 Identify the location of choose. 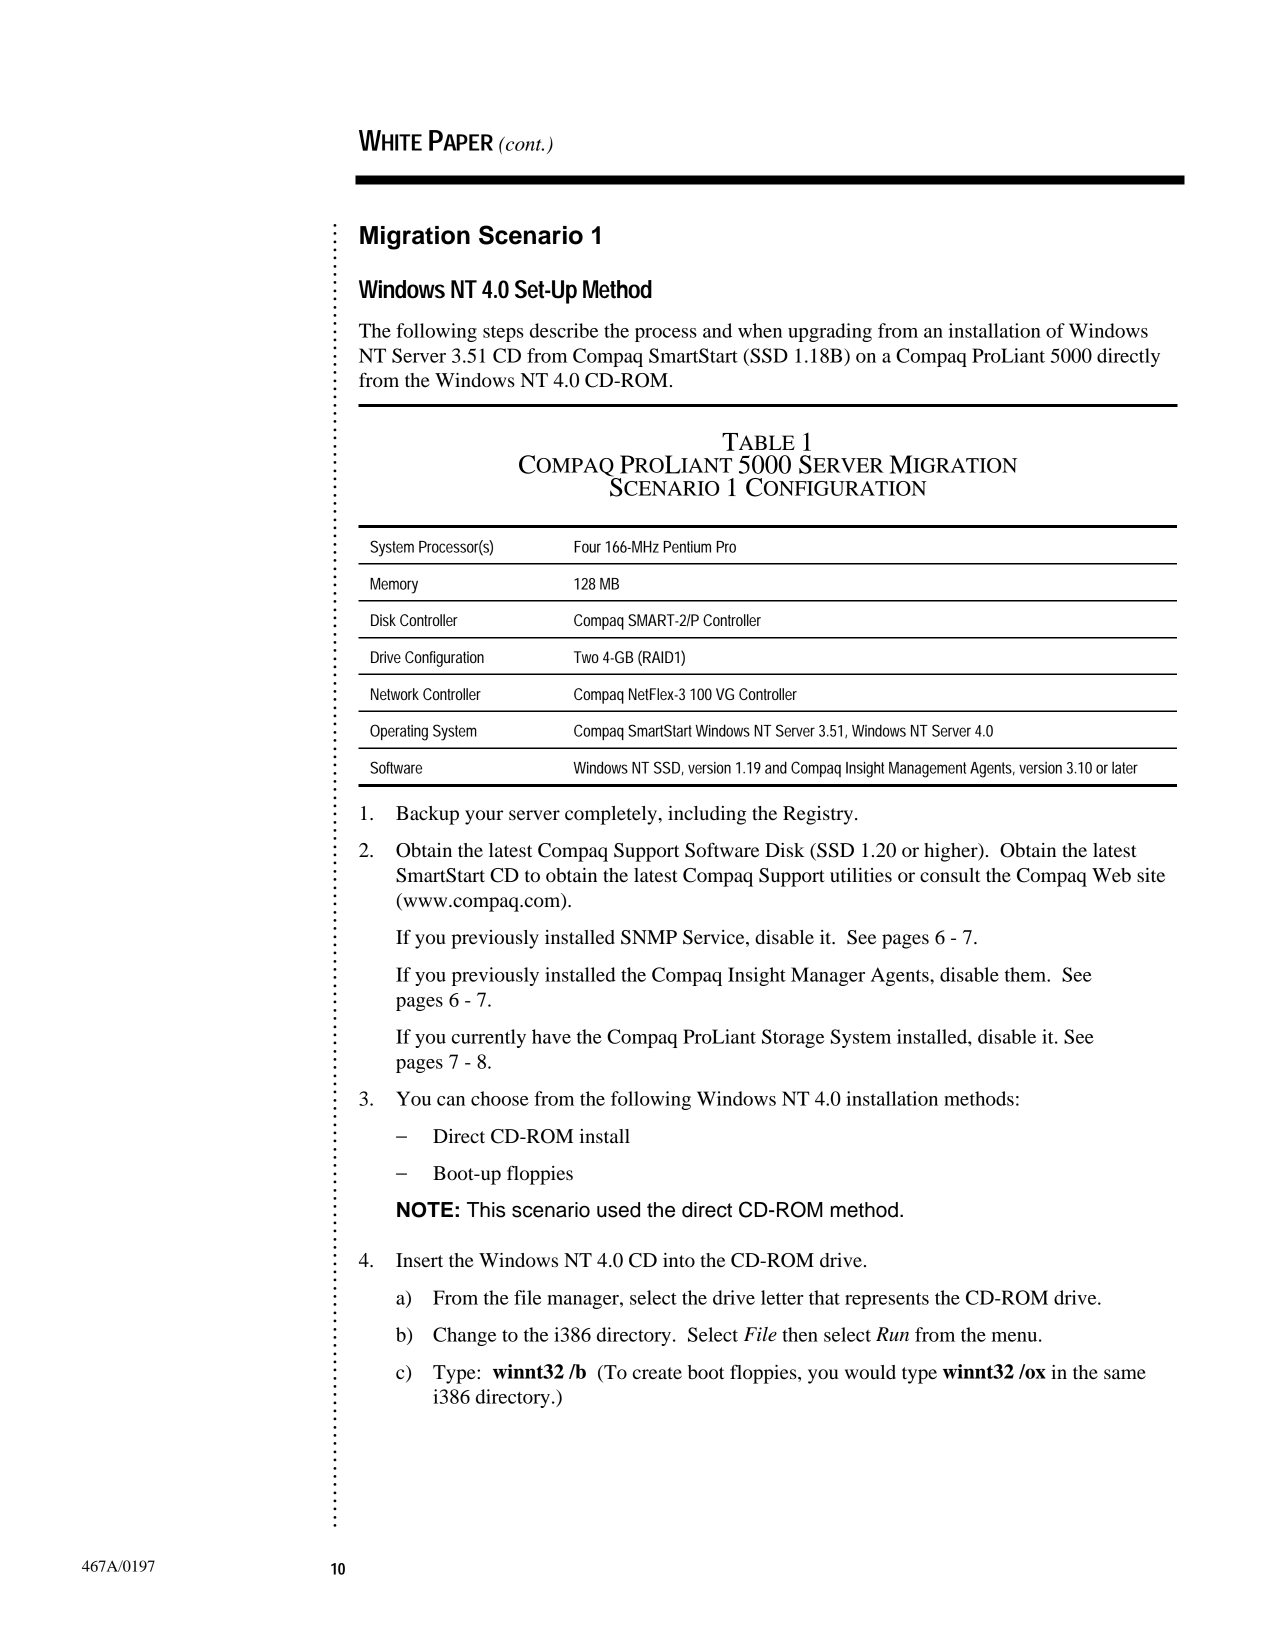
(500, 1098).
